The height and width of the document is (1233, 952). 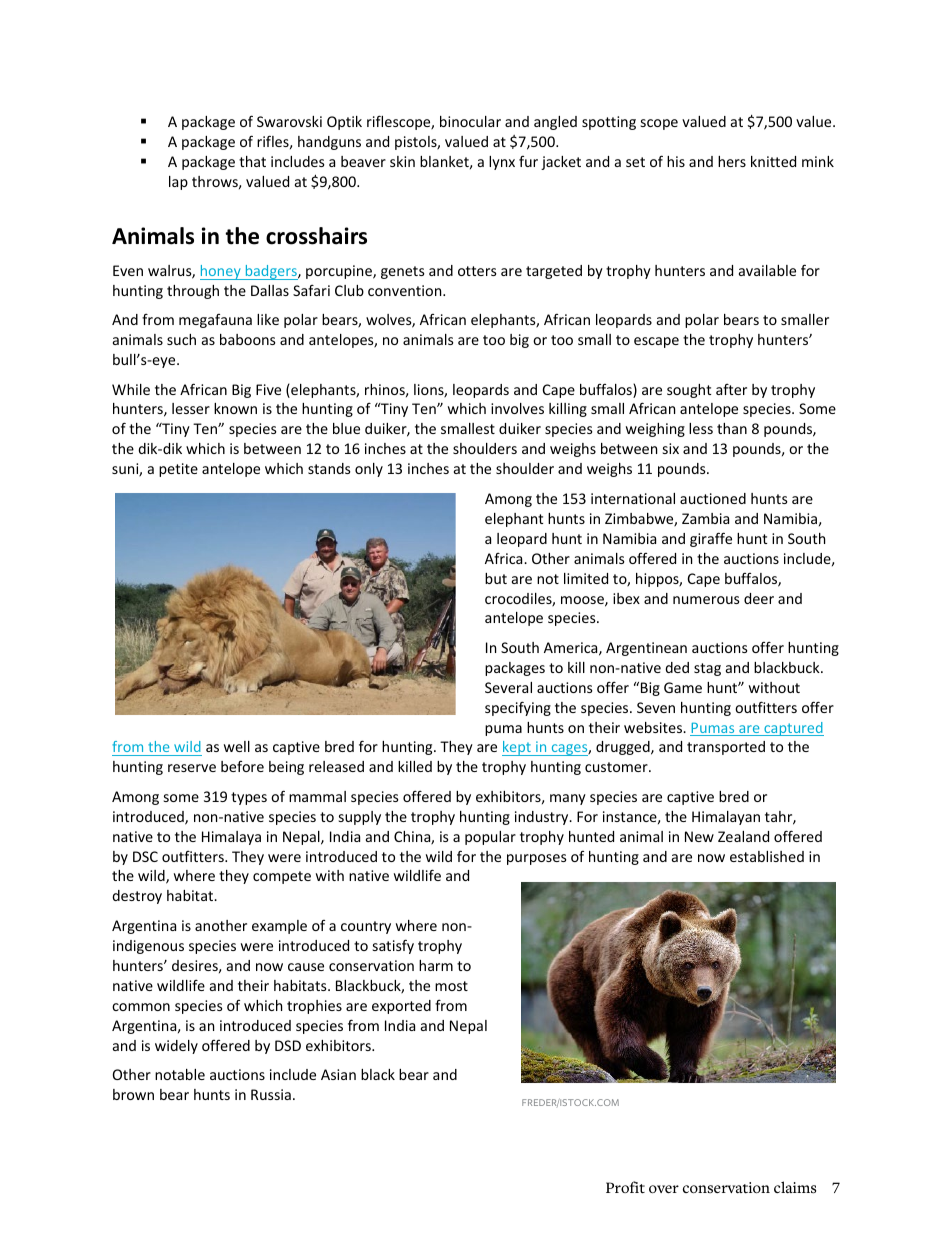 I want to click on Russia, so click(x=271, y=1094).
